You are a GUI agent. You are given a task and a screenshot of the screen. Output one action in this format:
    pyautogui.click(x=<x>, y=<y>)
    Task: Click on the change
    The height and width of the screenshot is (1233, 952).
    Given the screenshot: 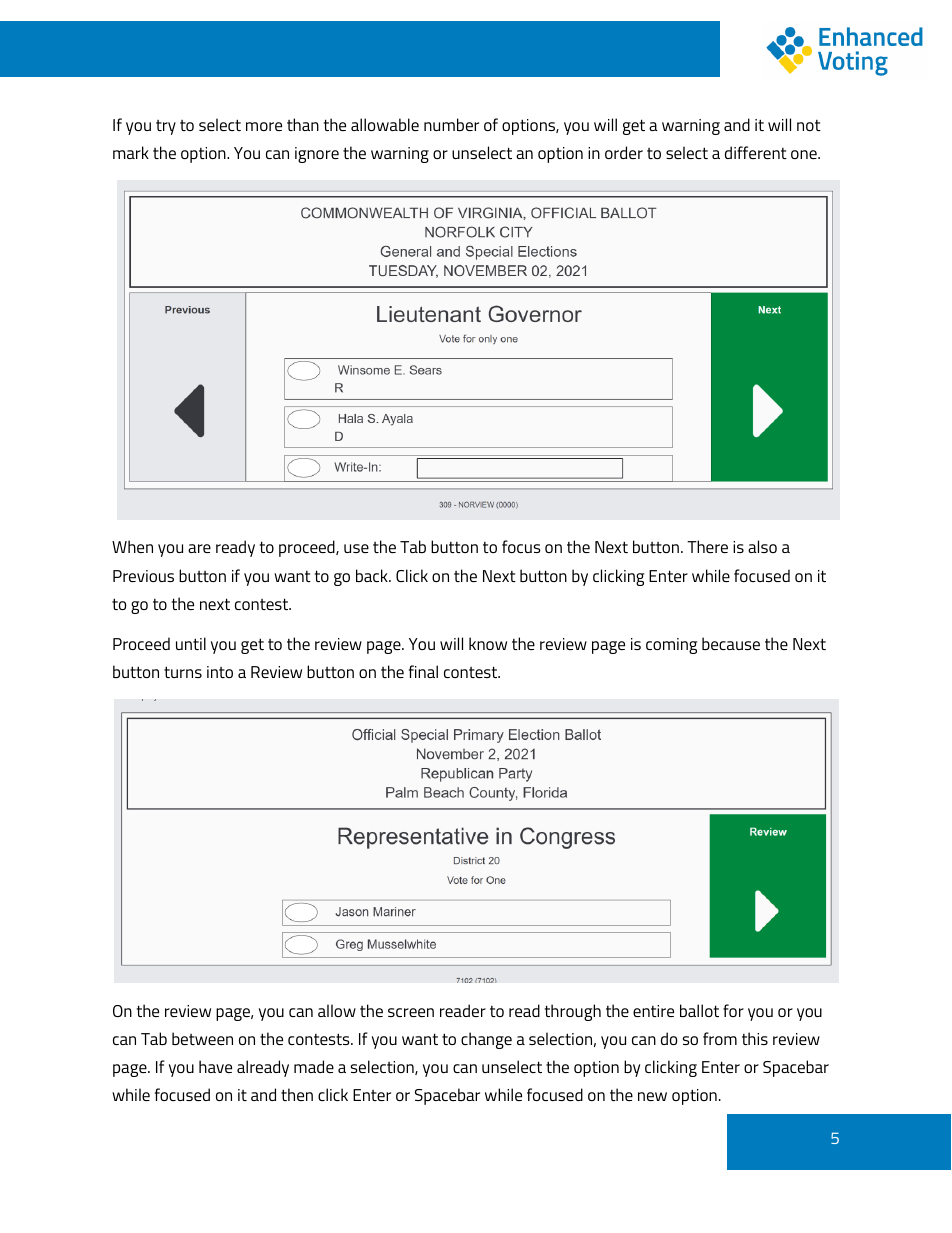 What is the action you would take?
    pyautogui.click(x=486, y=1040)
